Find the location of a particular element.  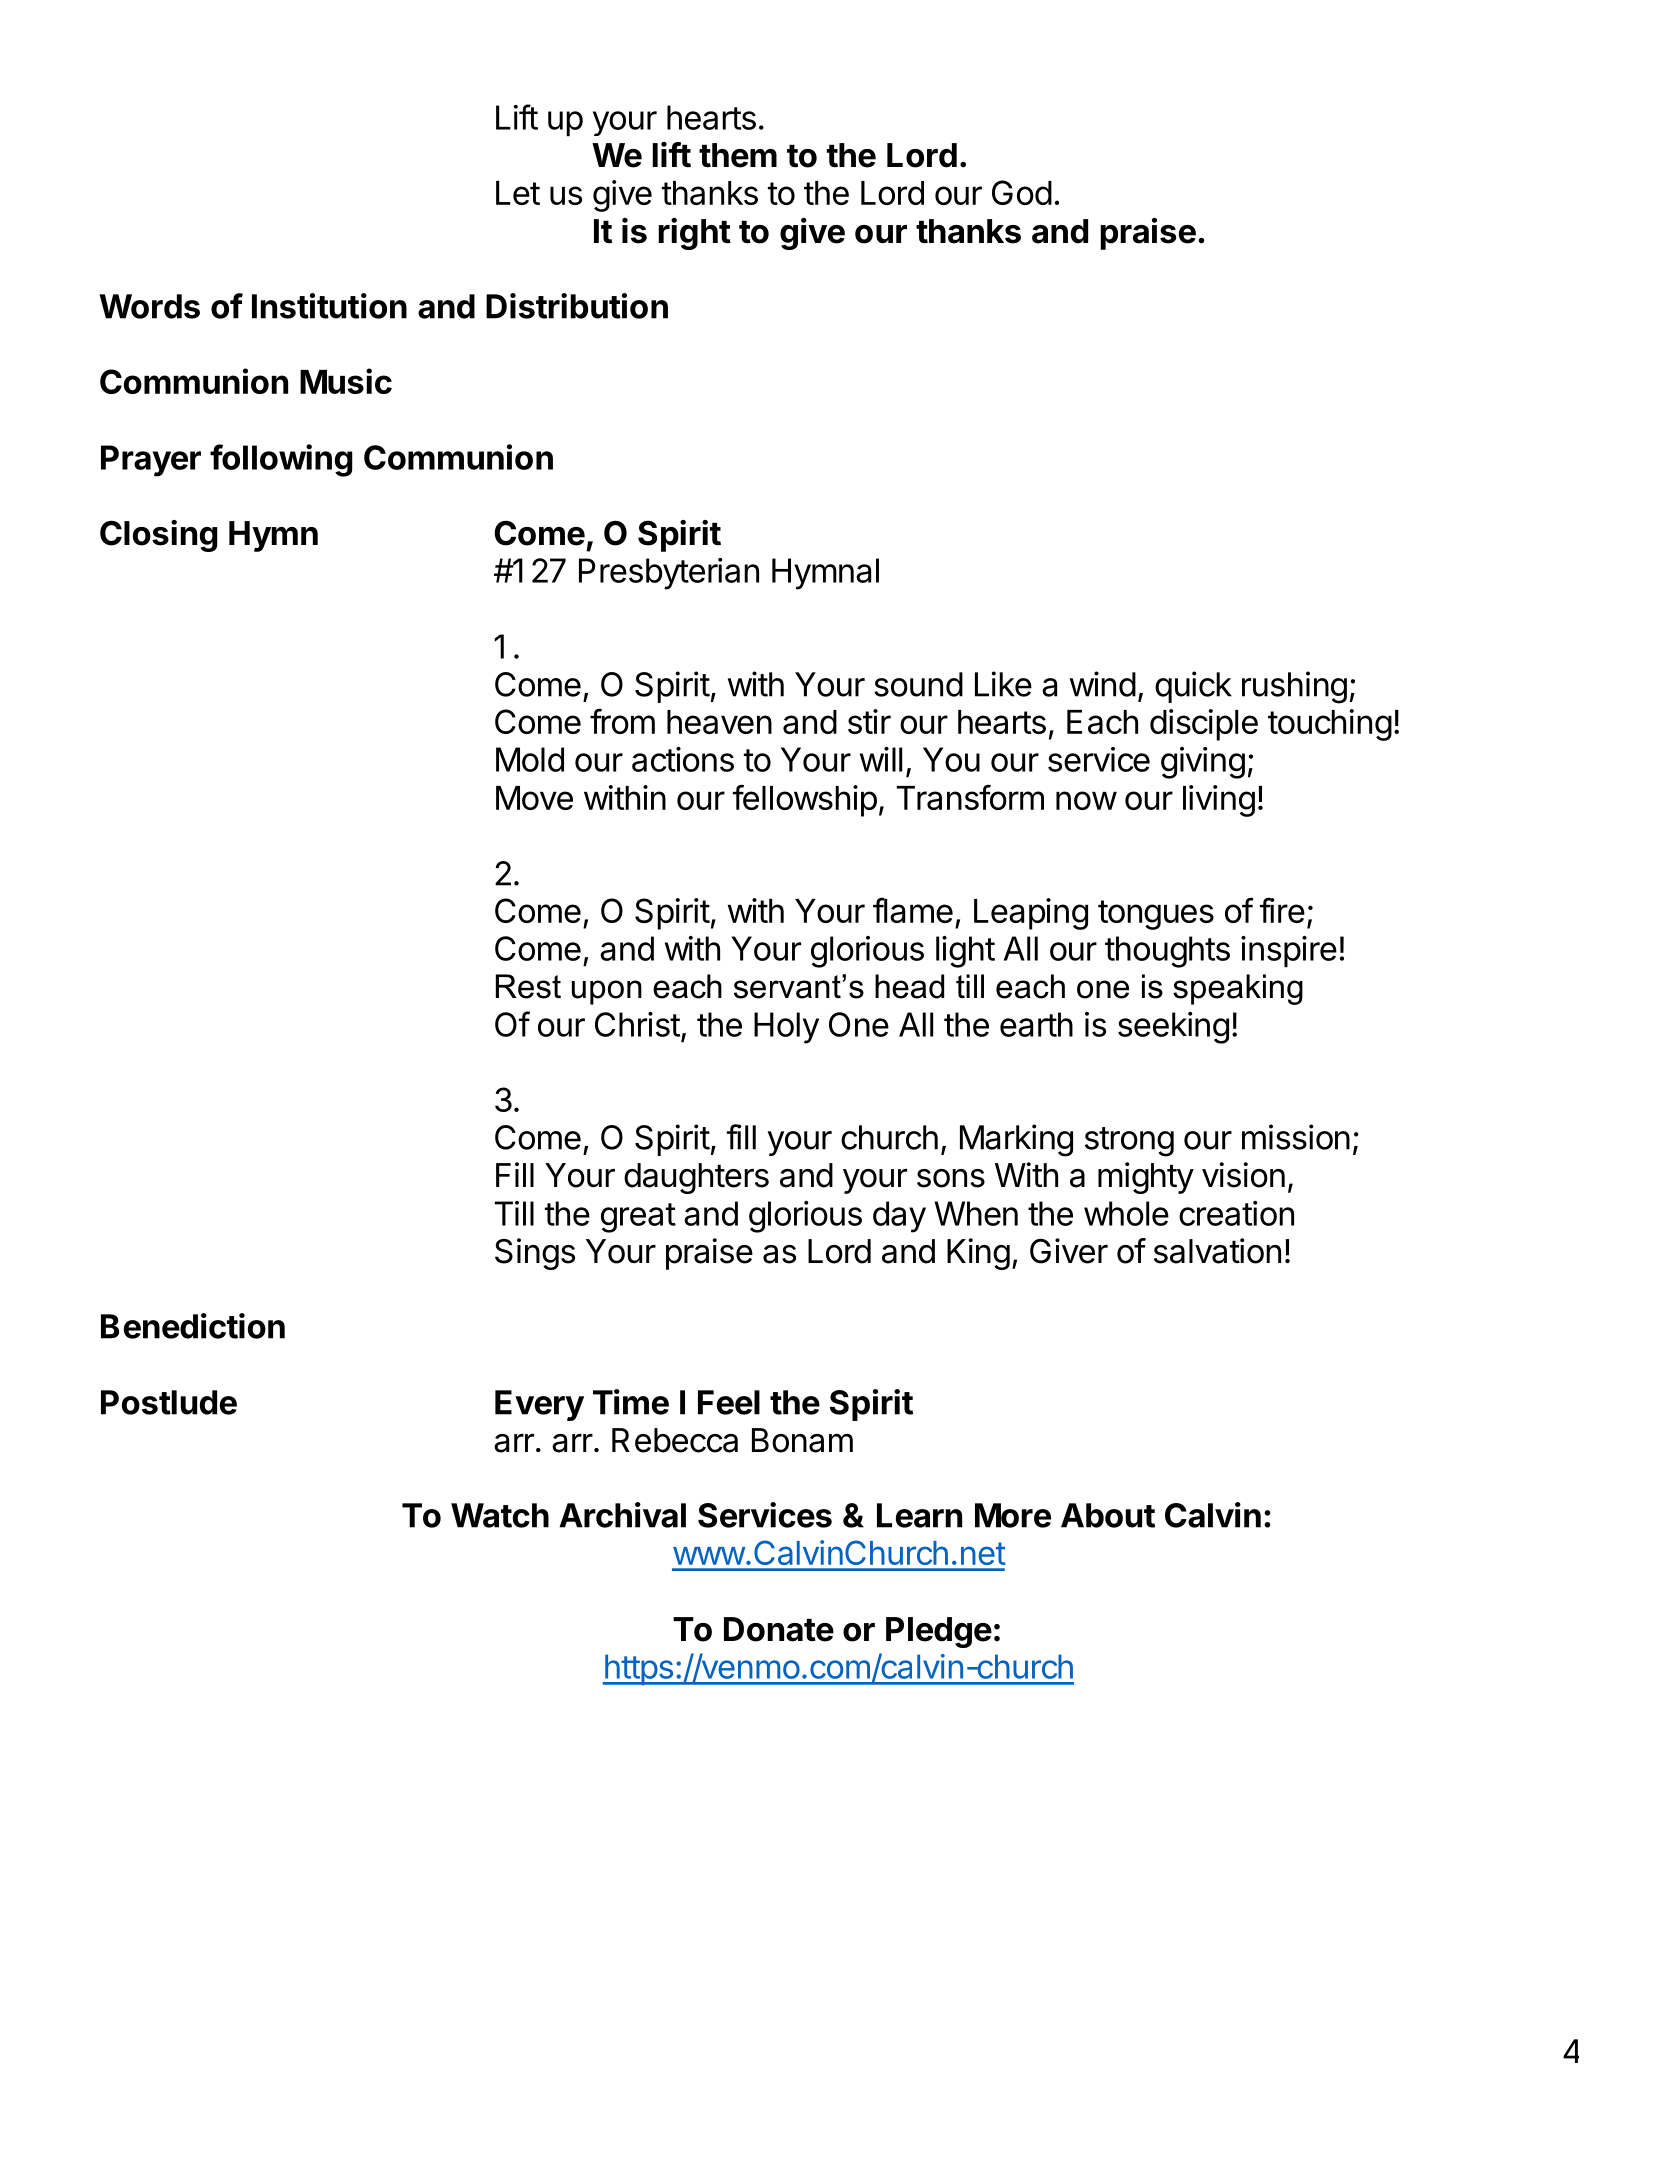

Institution is located at coordinates (329, 306).
